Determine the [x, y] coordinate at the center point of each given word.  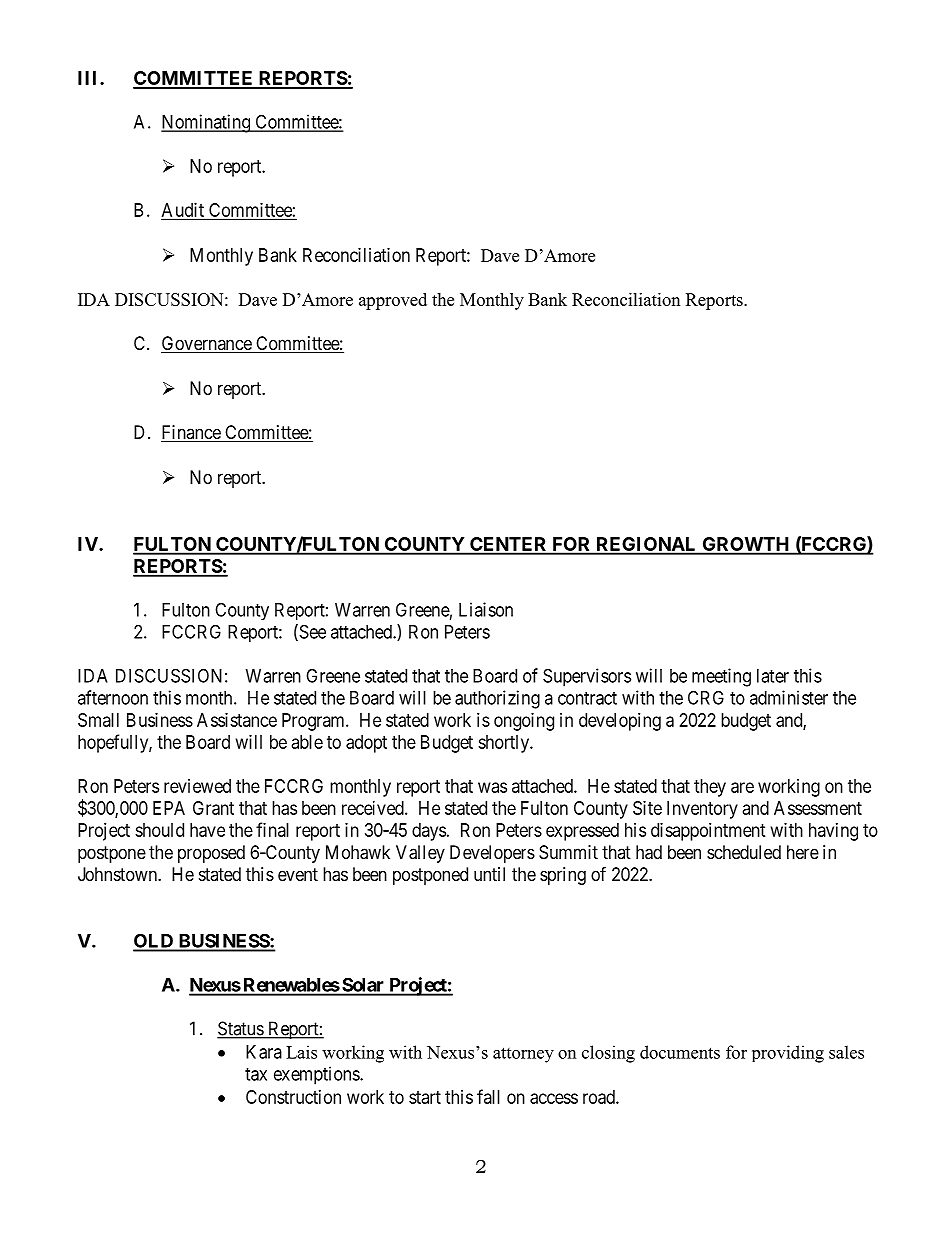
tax [256, 1074]
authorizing [497, 699]
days [429, 832]
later [773, 676]
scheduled [744, 852]
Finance [191, 433]
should [159, 830]
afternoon [113, 697]
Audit [184, 211]
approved [393, 301]
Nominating [206, 123]
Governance [207, 344]
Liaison [486, 609]
